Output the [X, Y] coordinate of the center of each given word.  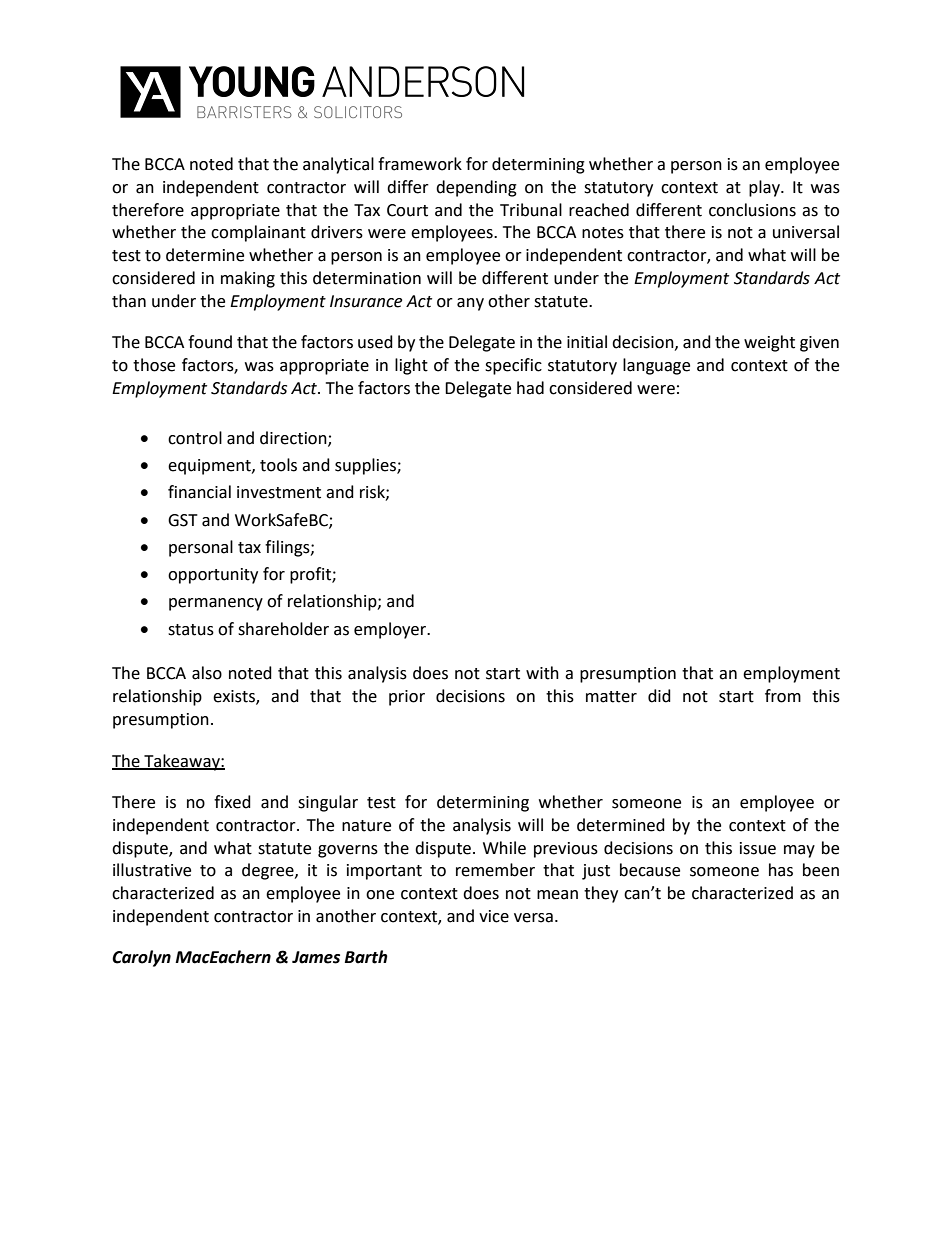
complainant [258, 233]
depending [476, 188]
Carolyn [141, 958]
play [765, 188]
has [781, 870]
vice [494, 916]
